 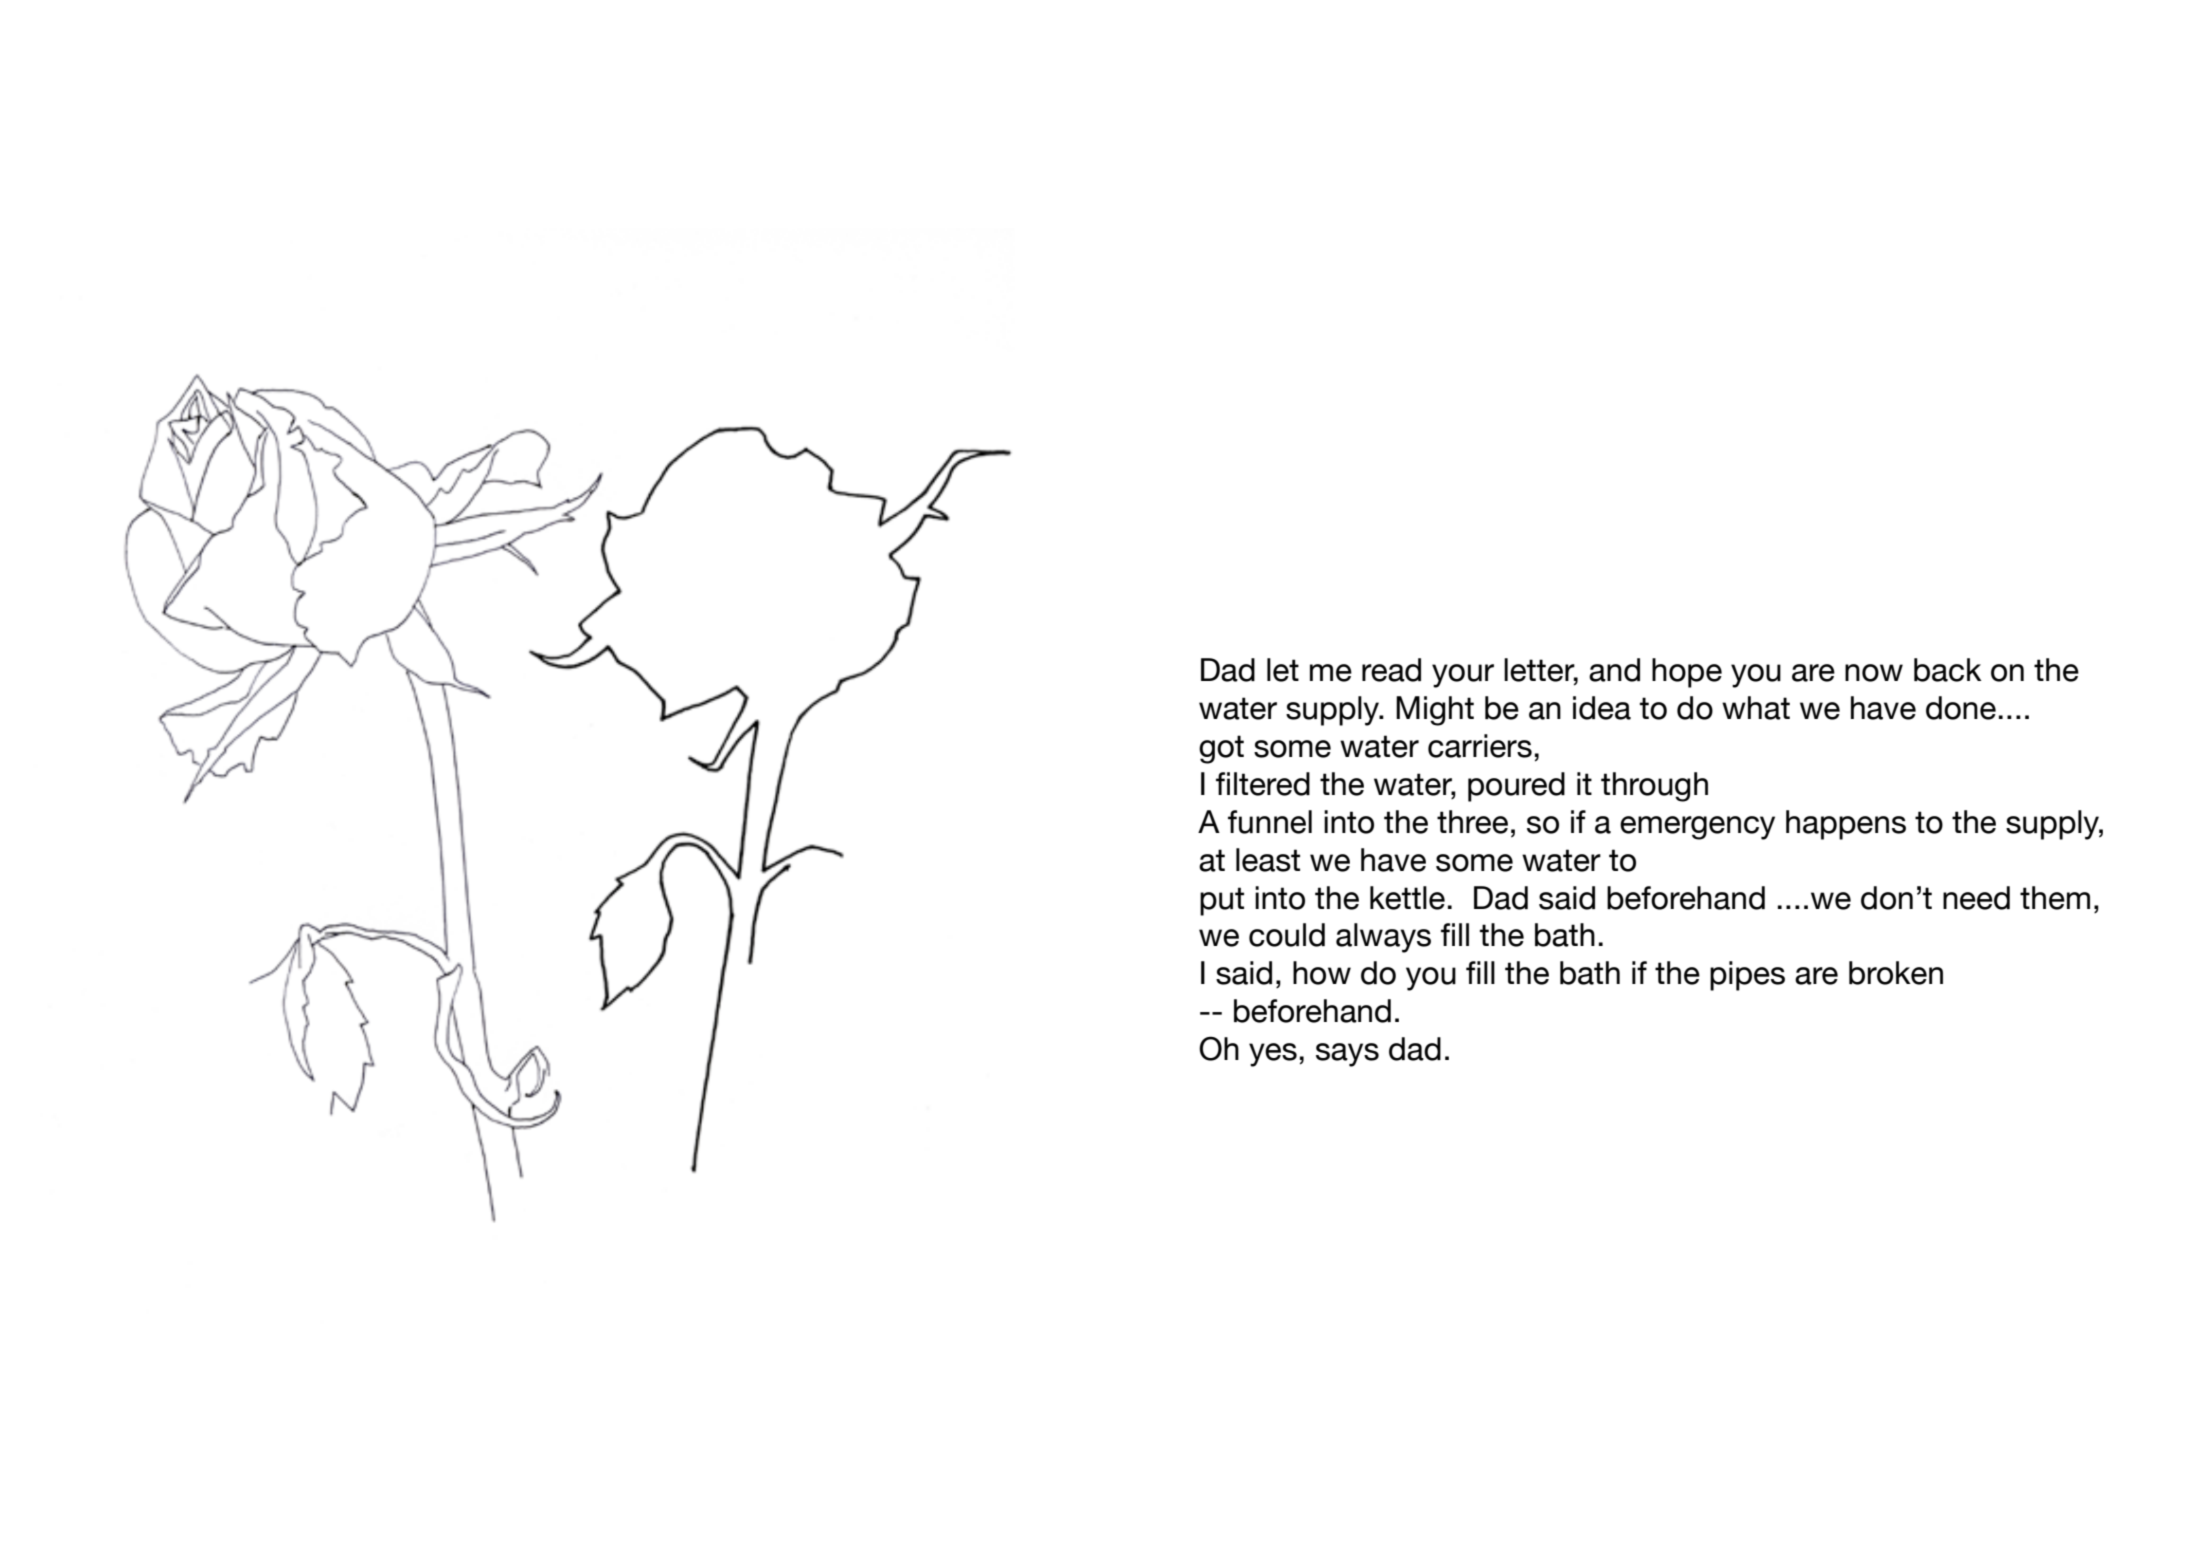 What do you see at coordinates (1687, 673) in the image?
I see `hope` at bounding box center [1687, 673].
